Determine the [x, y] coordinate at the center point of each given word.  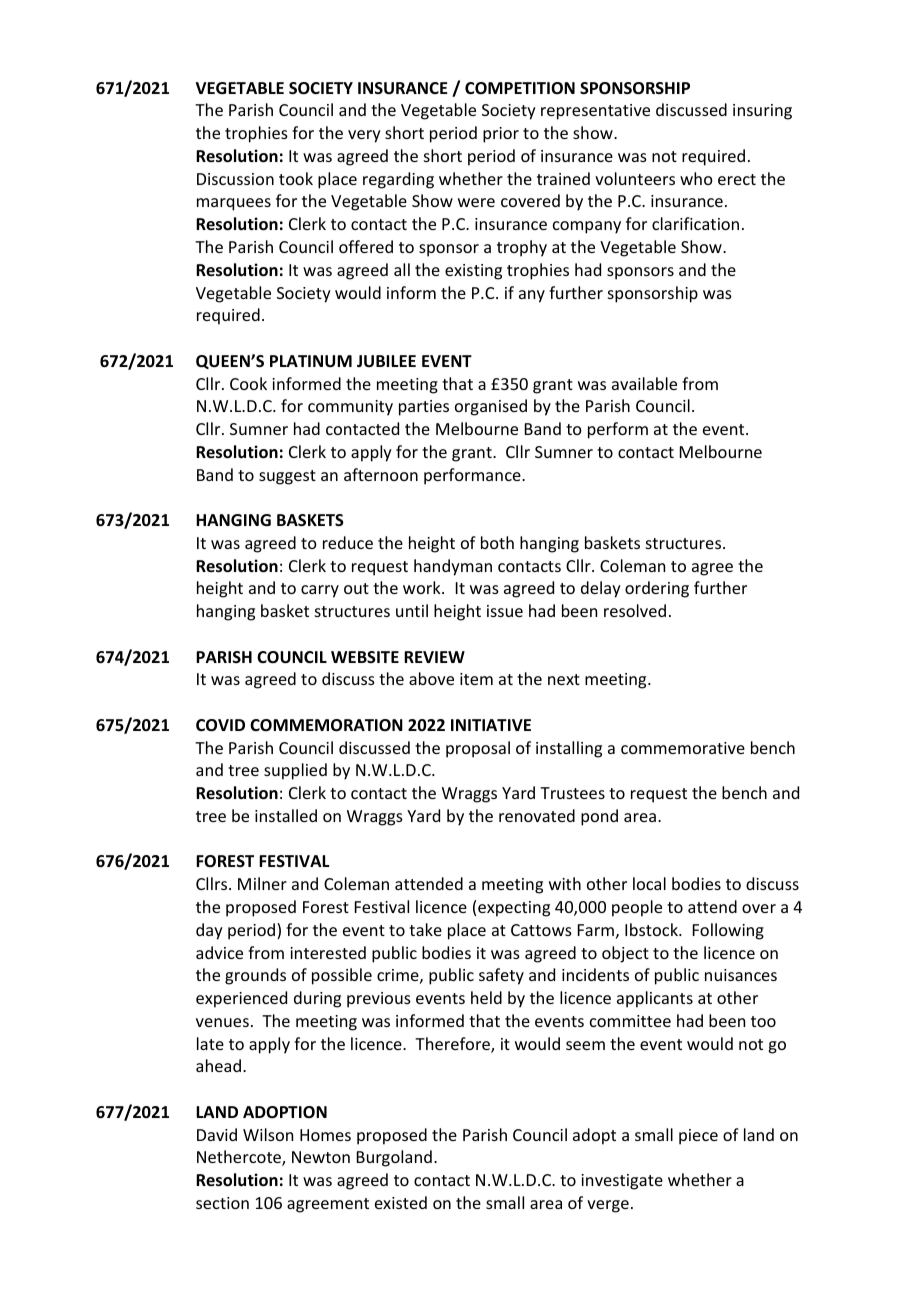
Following [728, 931]
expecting [514, 909]
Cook [248, 383]
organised [491, 407]
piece [698, 1137]
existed [401, 1202]
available [644, 383]
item [476, 679]
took [296, 178]
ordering [657, 589]
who [696, 178]
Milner [262, 883]
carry [320, 591]
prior [501, 135]
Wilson [268, 1134]
